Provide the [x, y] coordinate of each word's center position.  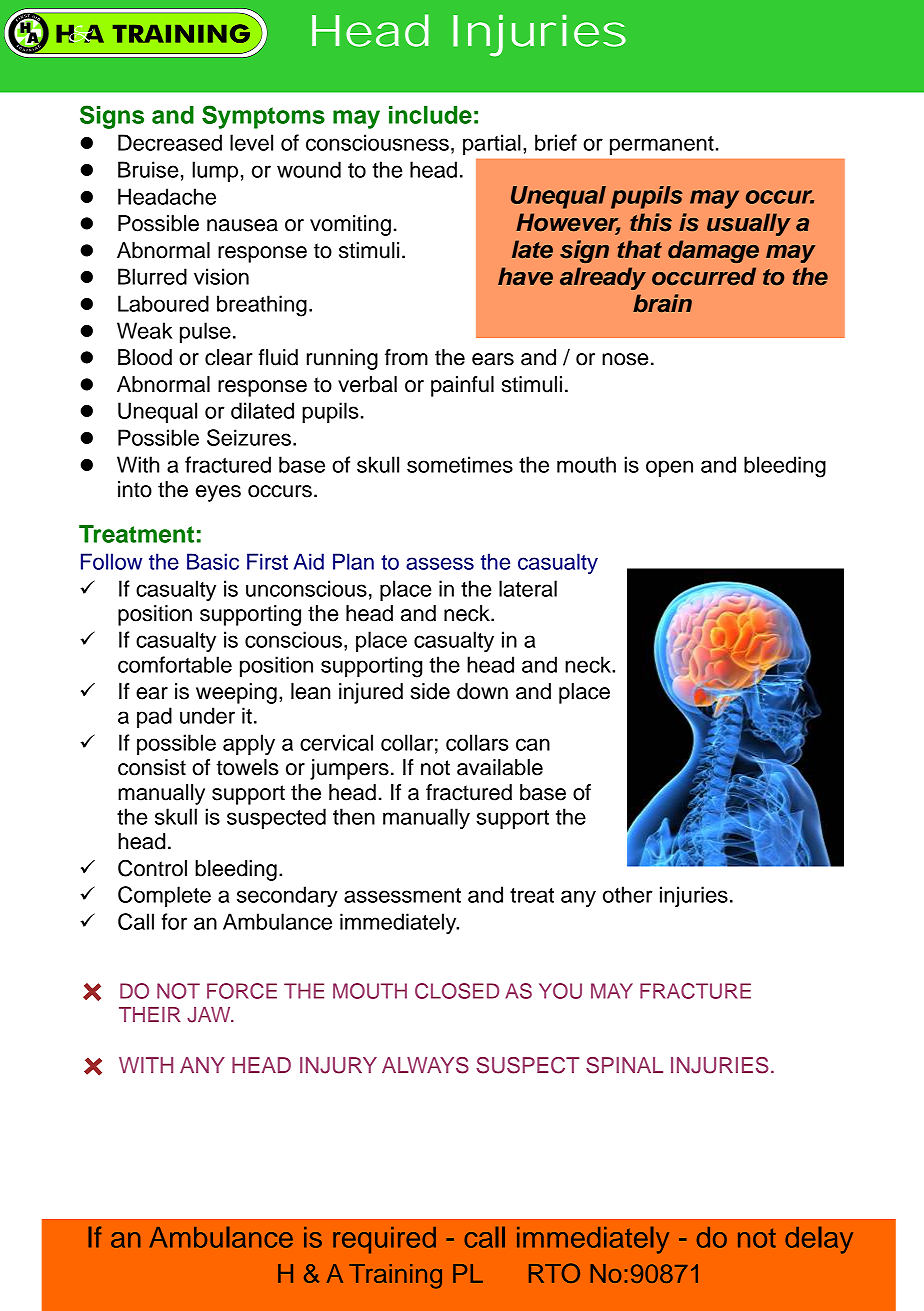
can [533, 744]
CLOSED [457, 991]
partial [492, 144]
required [384, 1240]
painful [462, 386]
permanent [662, 145]
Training [395, 1276]
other [628, 894]
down [482, 691]
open [669, 468]
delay [819, 1240]
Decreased [170, 142]
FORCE [242, 991]
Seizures [249, 437]
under [207, 715]
